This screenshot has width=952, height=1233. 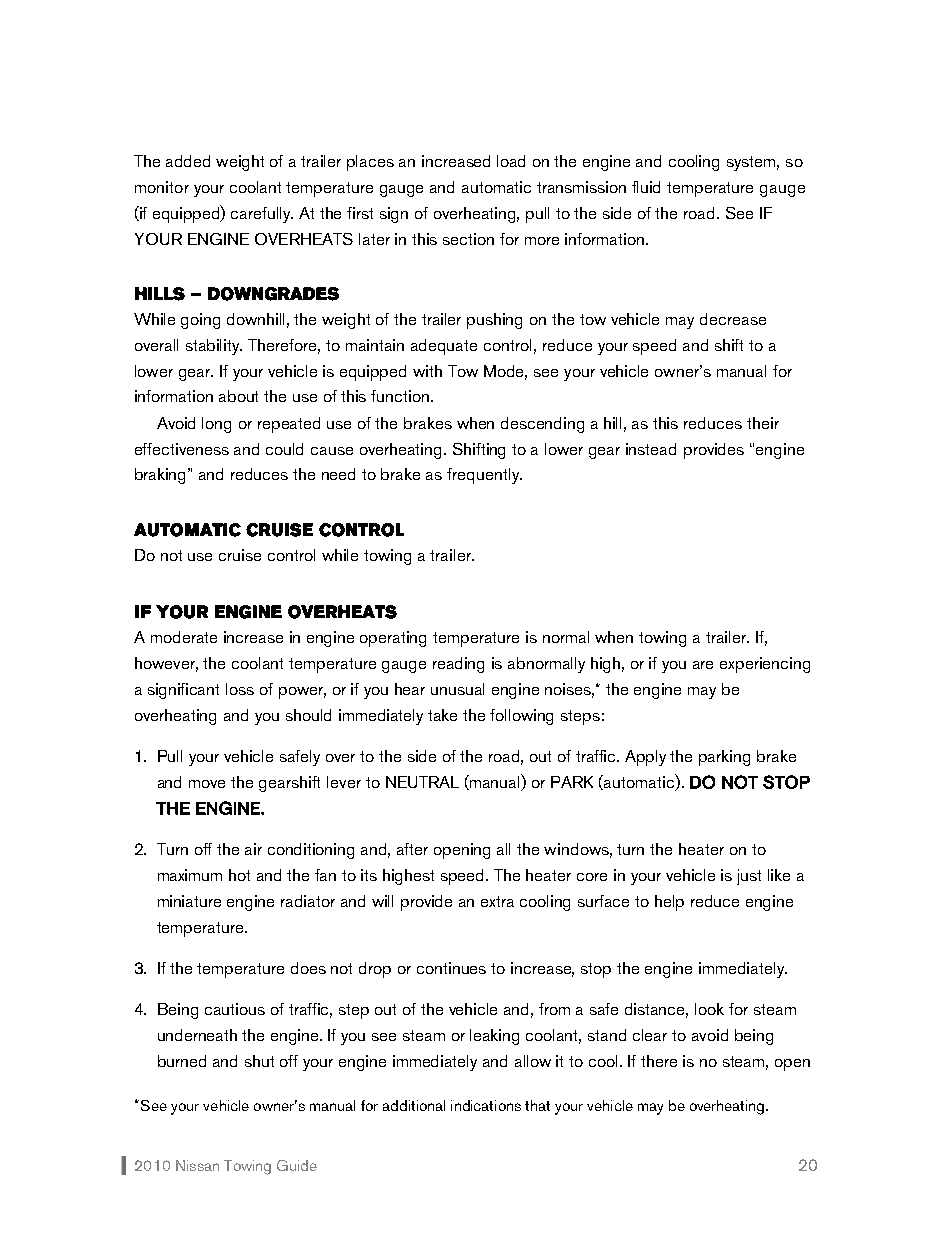 What do you see at coordinates (197, 1165) in the screenshot?
I see `Nissan` at bounding box center [197, 1165].
